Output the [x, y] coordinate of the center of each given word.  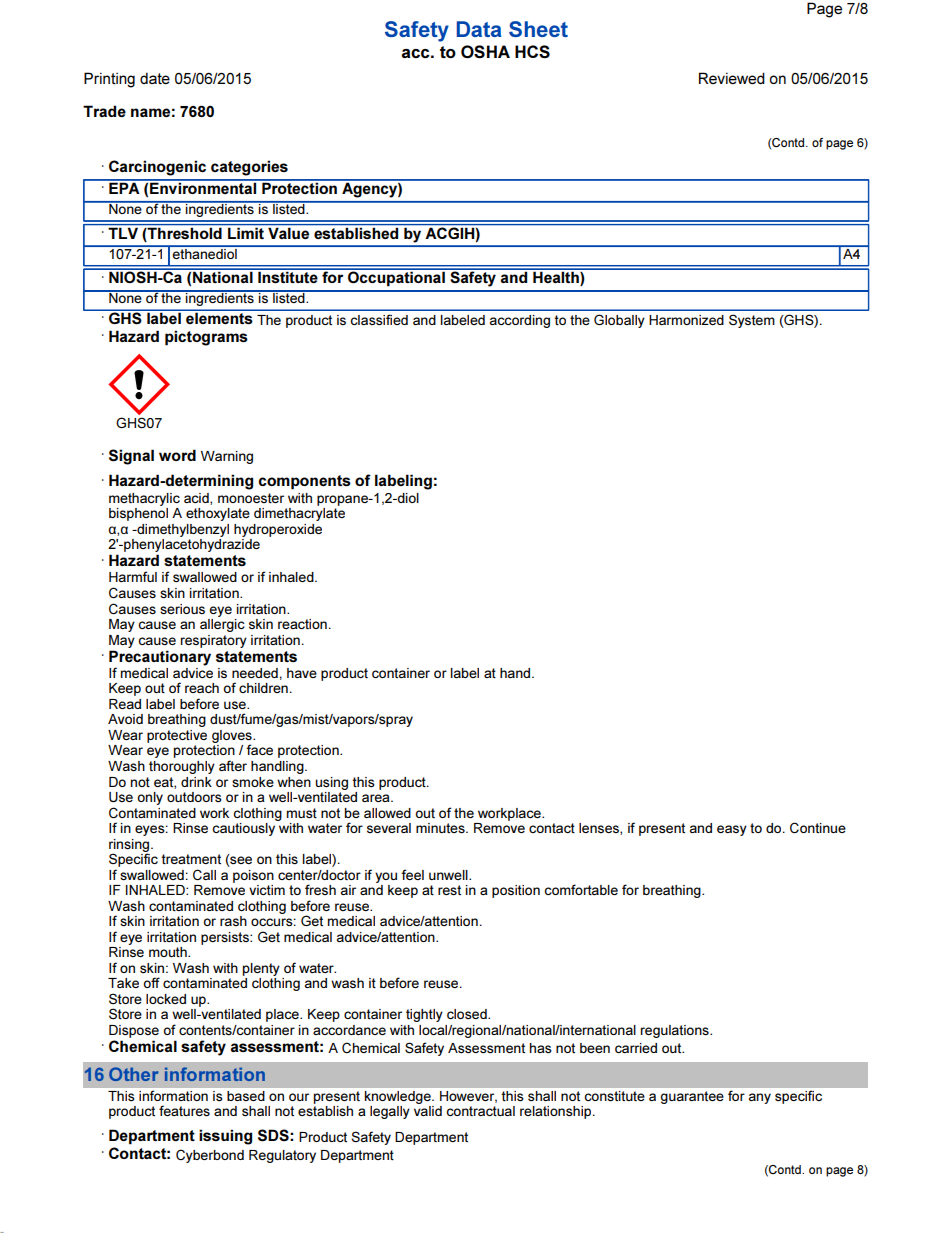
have [302, 673]
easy [732, 830]
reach [202, 688]
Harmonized [686, 320]
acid [197, 499]
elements [219, 318]
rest [449, 890]
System [752, 321]
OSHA [485, 52]
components [304, 482]
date [155, 78]
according [520, 321]
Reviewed [732, 78]
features [184, 1111]
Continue [818, 827]
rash [233, 921]
